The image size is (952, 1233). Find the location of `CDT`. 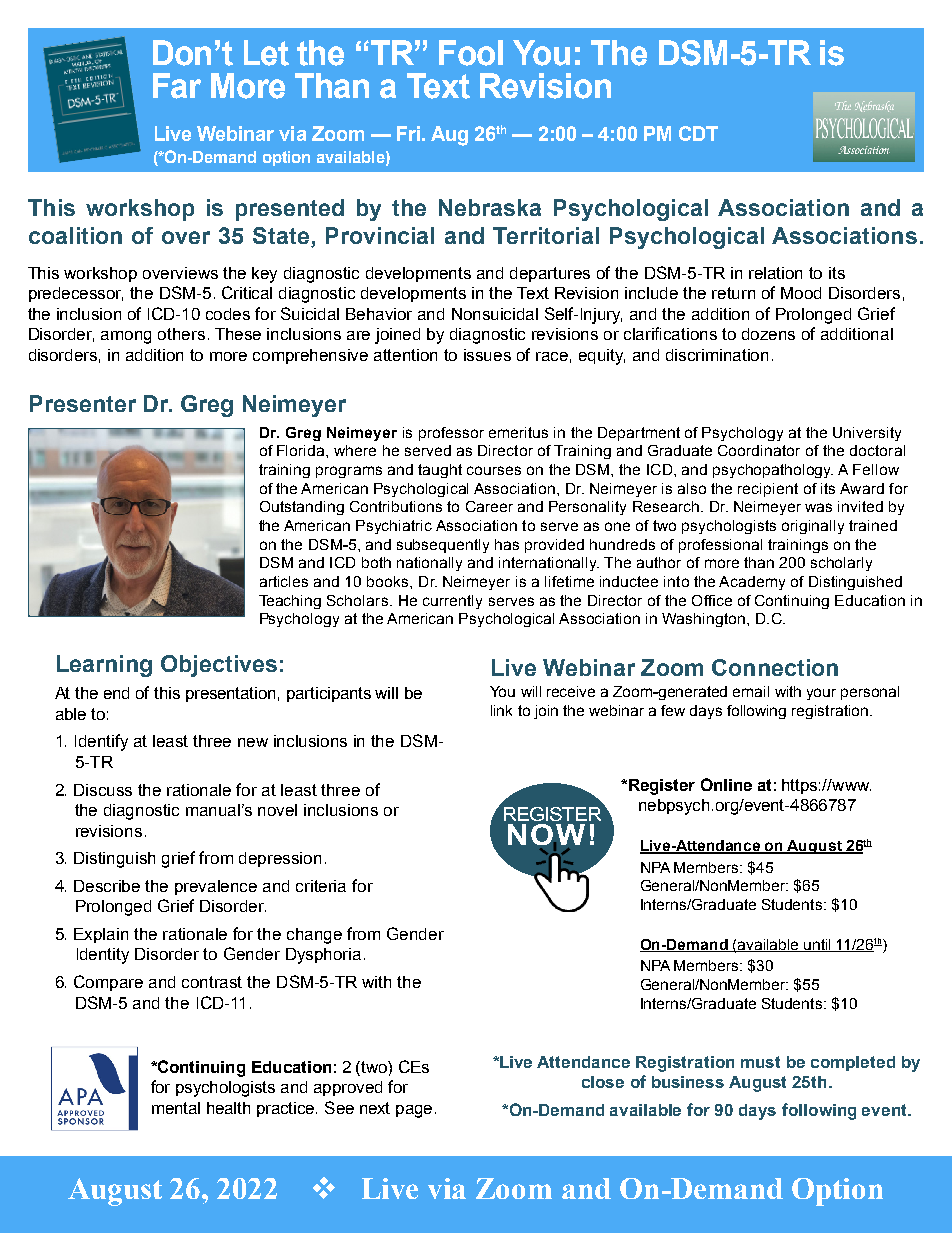

CDT is located at coordinates (698, 133).
